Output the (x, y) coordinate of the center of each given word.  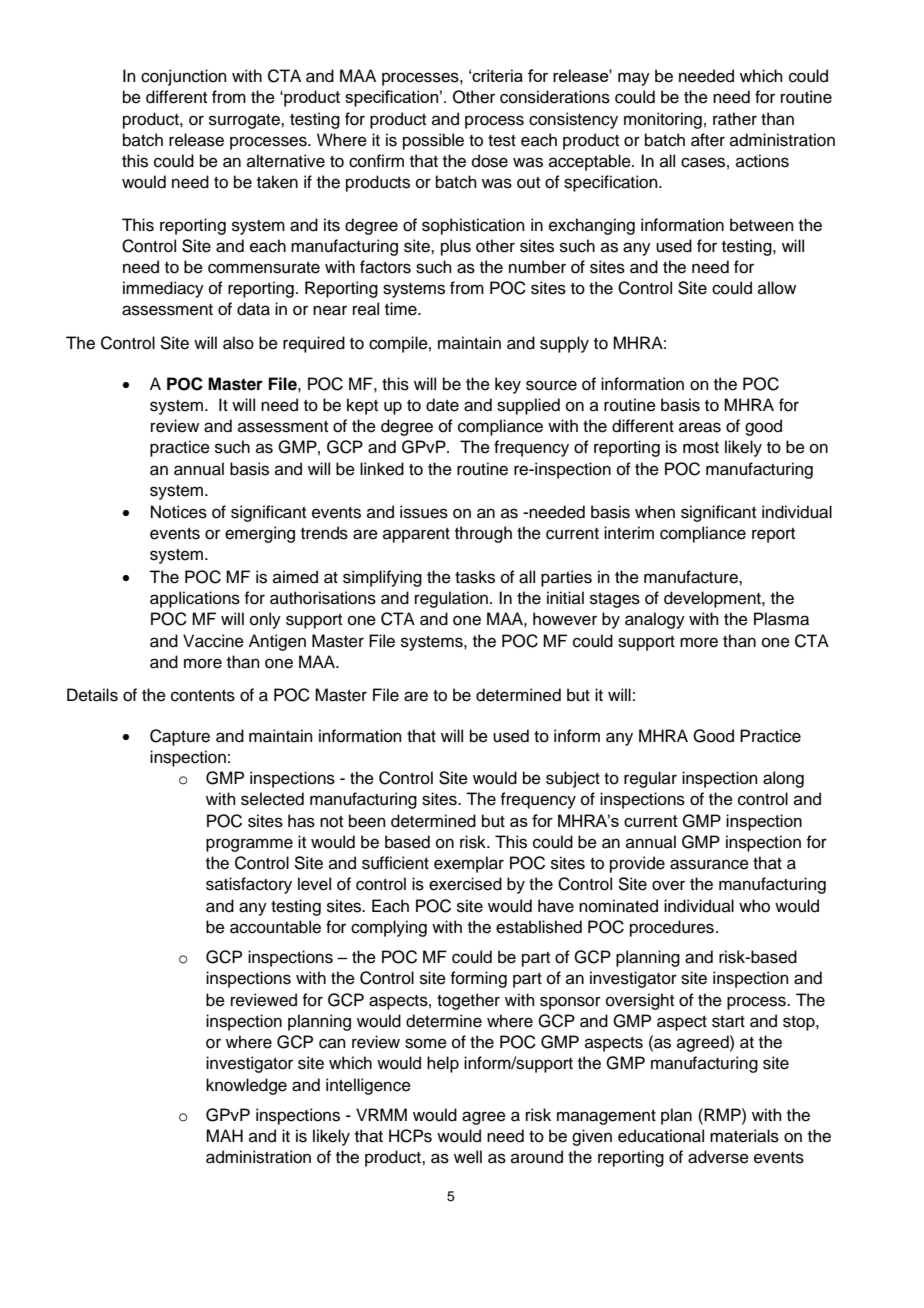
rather (735, 119)
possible (433, 141)
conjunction (184, 77)
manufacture (692, 577)
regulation (451, 599)
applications (195, 599)
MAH (224, 1135)
